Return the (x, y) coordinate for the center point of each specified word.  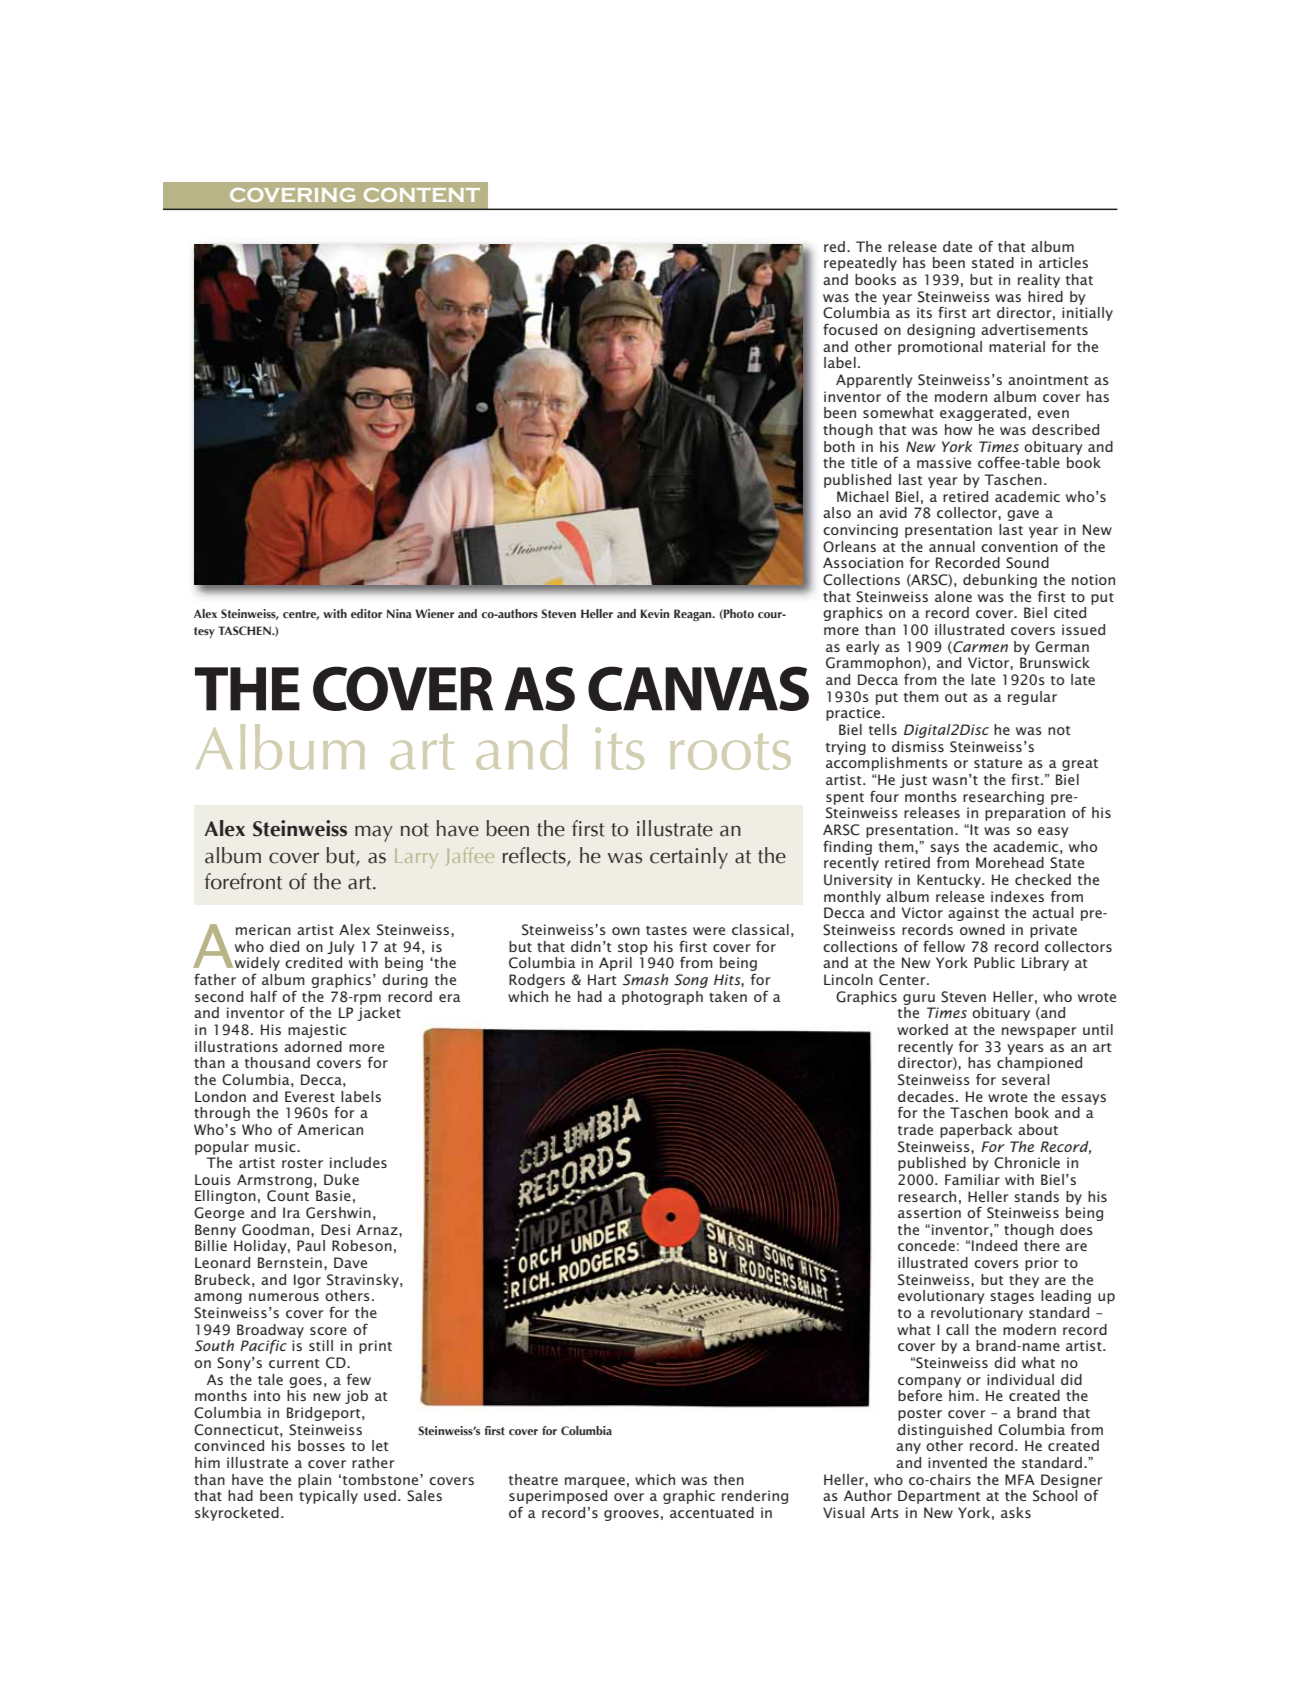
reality (1039, 281)
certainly (689, 858)
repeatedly (860, 264)
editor (366, 613)
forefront (243, 881)
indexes (1017, 896)
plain (314, 1481)
